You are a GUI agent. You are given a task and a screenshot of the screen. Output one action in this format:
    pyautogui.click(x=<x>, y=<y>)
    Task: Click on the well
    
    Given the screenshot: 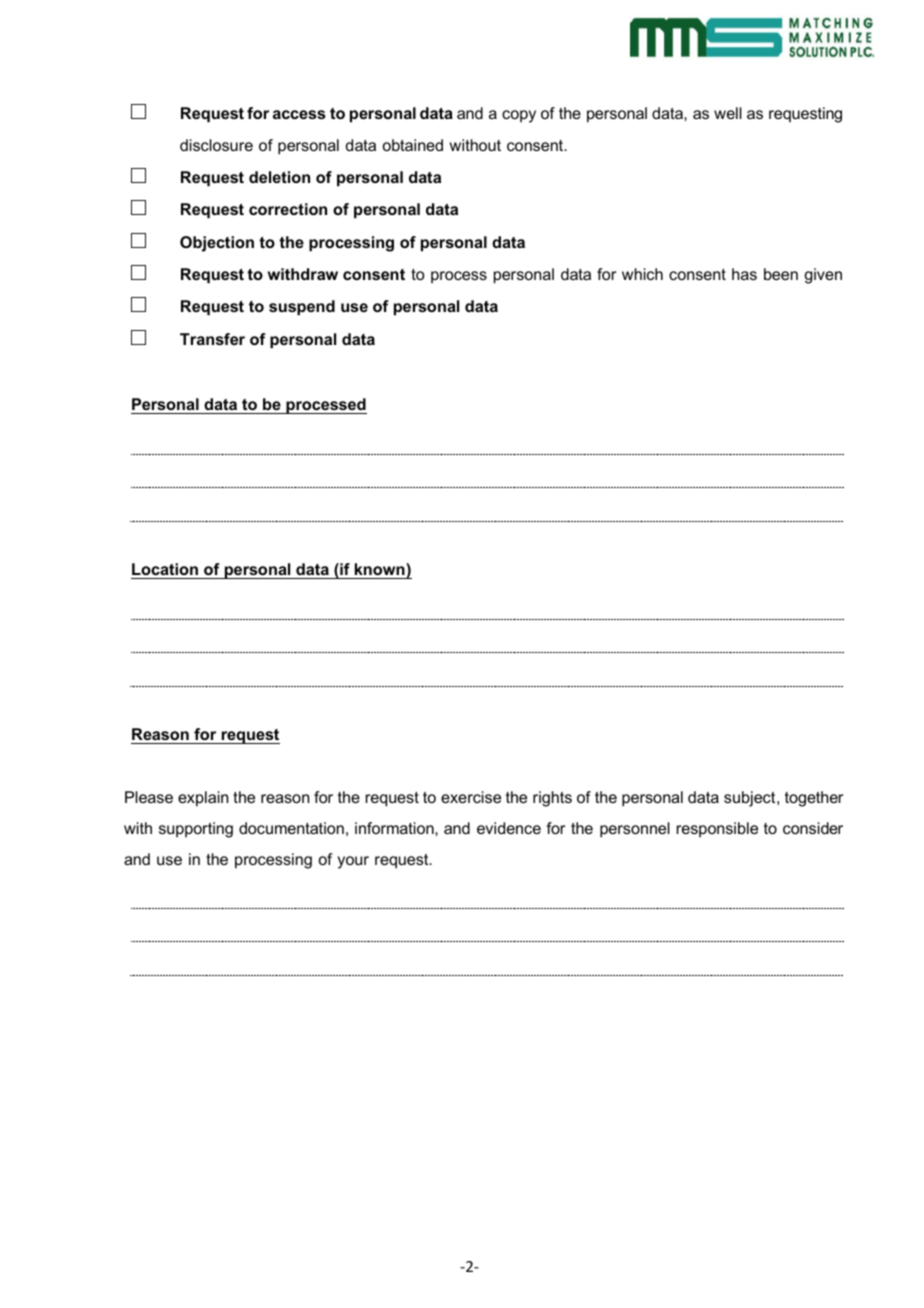 What is the action you would take?
    pyautogui.click(x=728, y=113)
